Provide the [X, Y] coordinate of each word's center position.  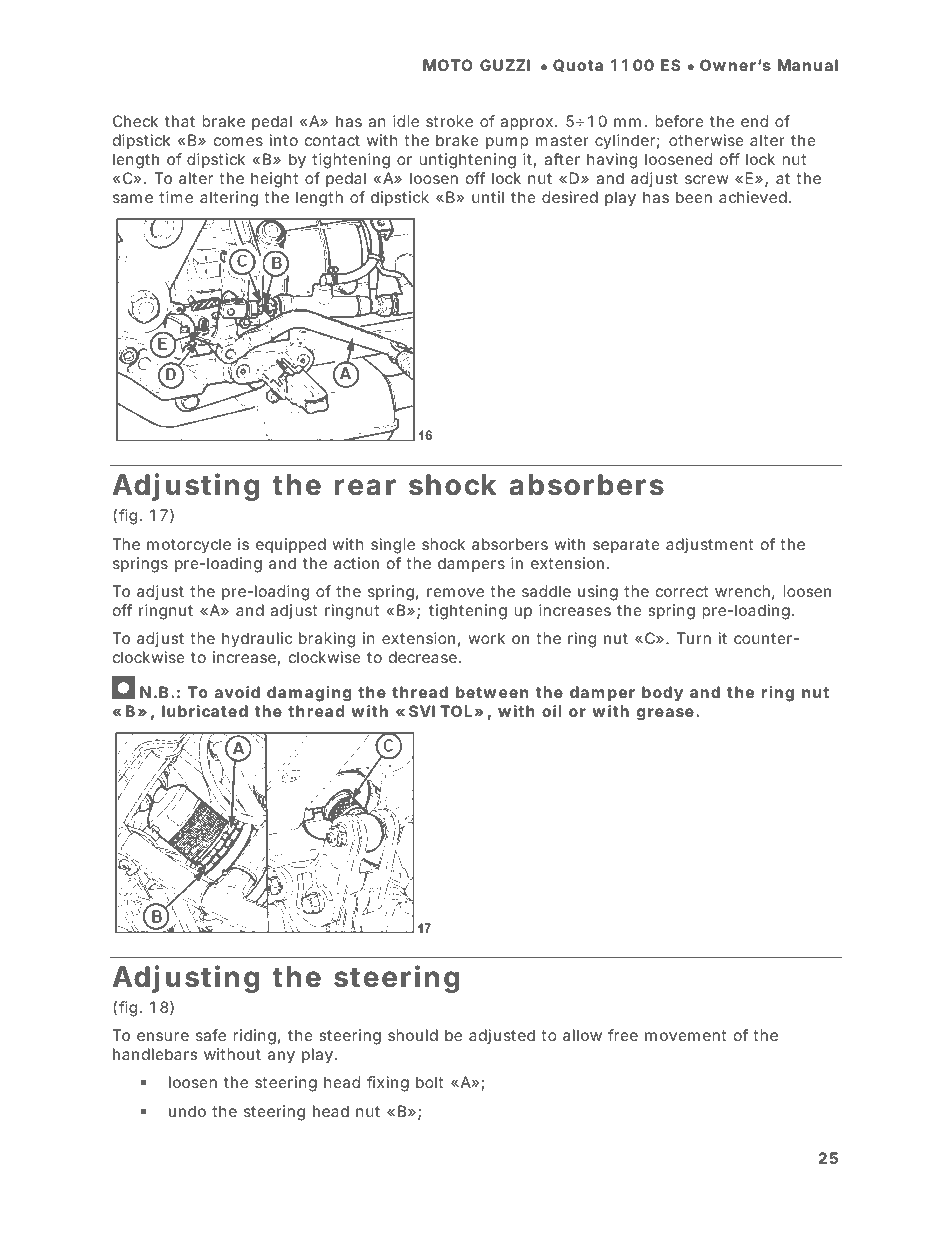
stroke [449, 121]
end [754, 121]
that [180, 121]
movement [685, 1035]
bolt [429, 1082]
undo [187, 1111]
